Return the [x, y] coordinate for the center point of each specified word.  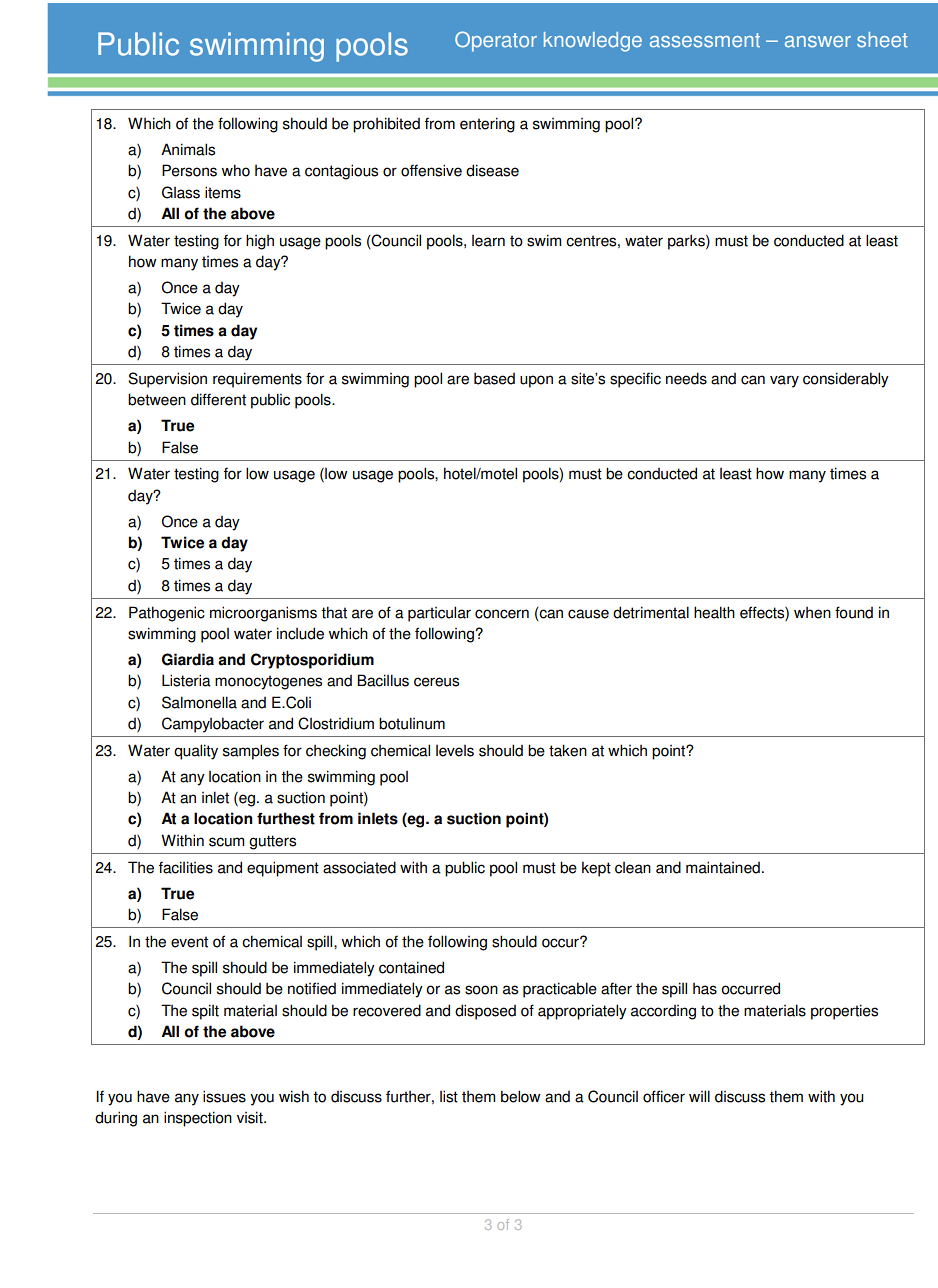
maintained [723, 867]
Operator [496, 41]
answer [818, 42]
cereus [436, 682]
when [812, 613]
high [260, 242]
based [494, 378]
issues [224, 1096]
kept [596, 869]
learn [488, 241]
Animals [188, 149]
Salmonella [199, 702]
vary [784, 381]
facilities [186, 867]
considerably [846, 380]
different [218, 399]
